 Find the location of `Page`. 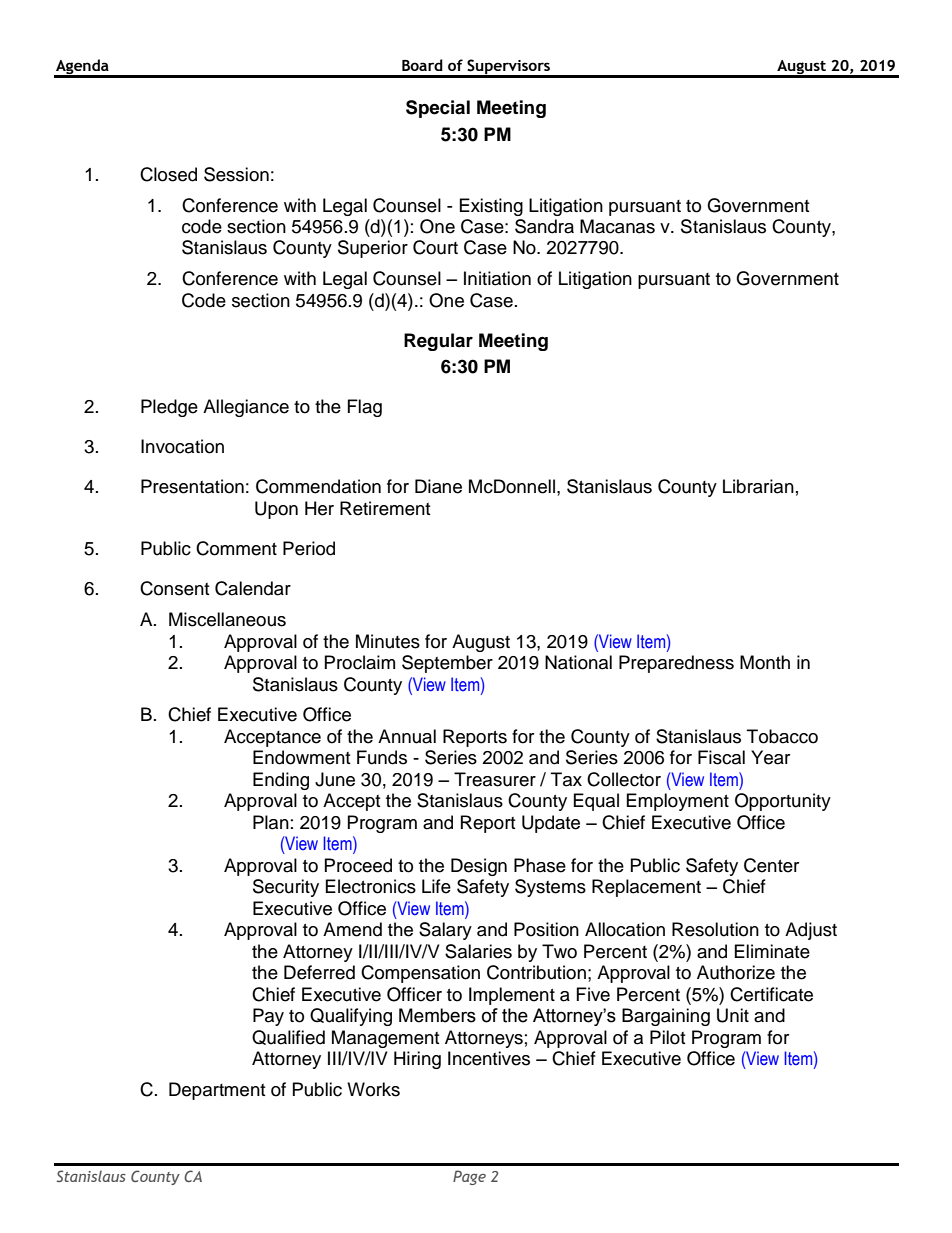

Page is located at coordinates (469, 1177).
